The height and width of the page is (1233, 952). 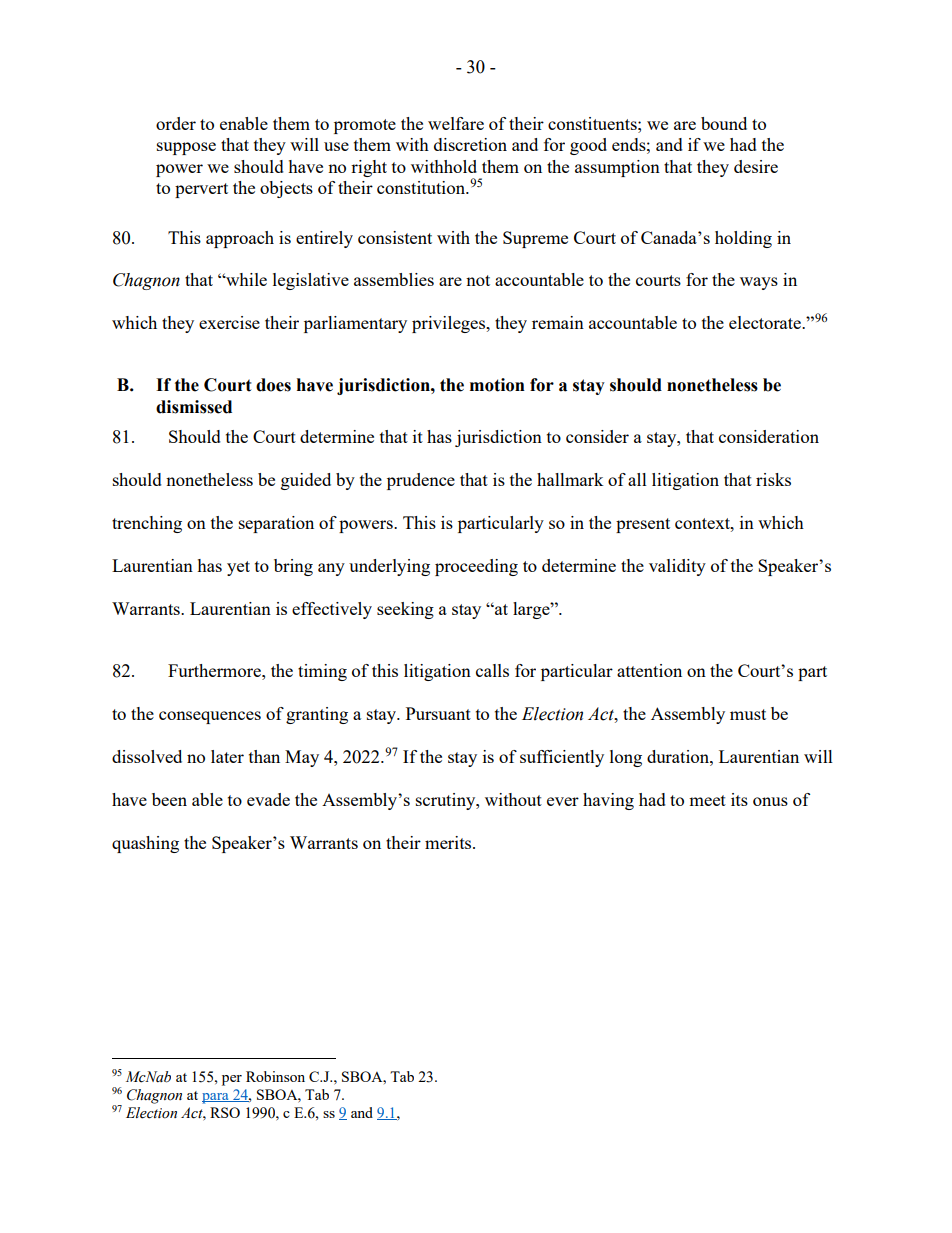 What do you see at coordinates (421, 481) in the page?
I see `prudence` at bounding box center [421, 481].
